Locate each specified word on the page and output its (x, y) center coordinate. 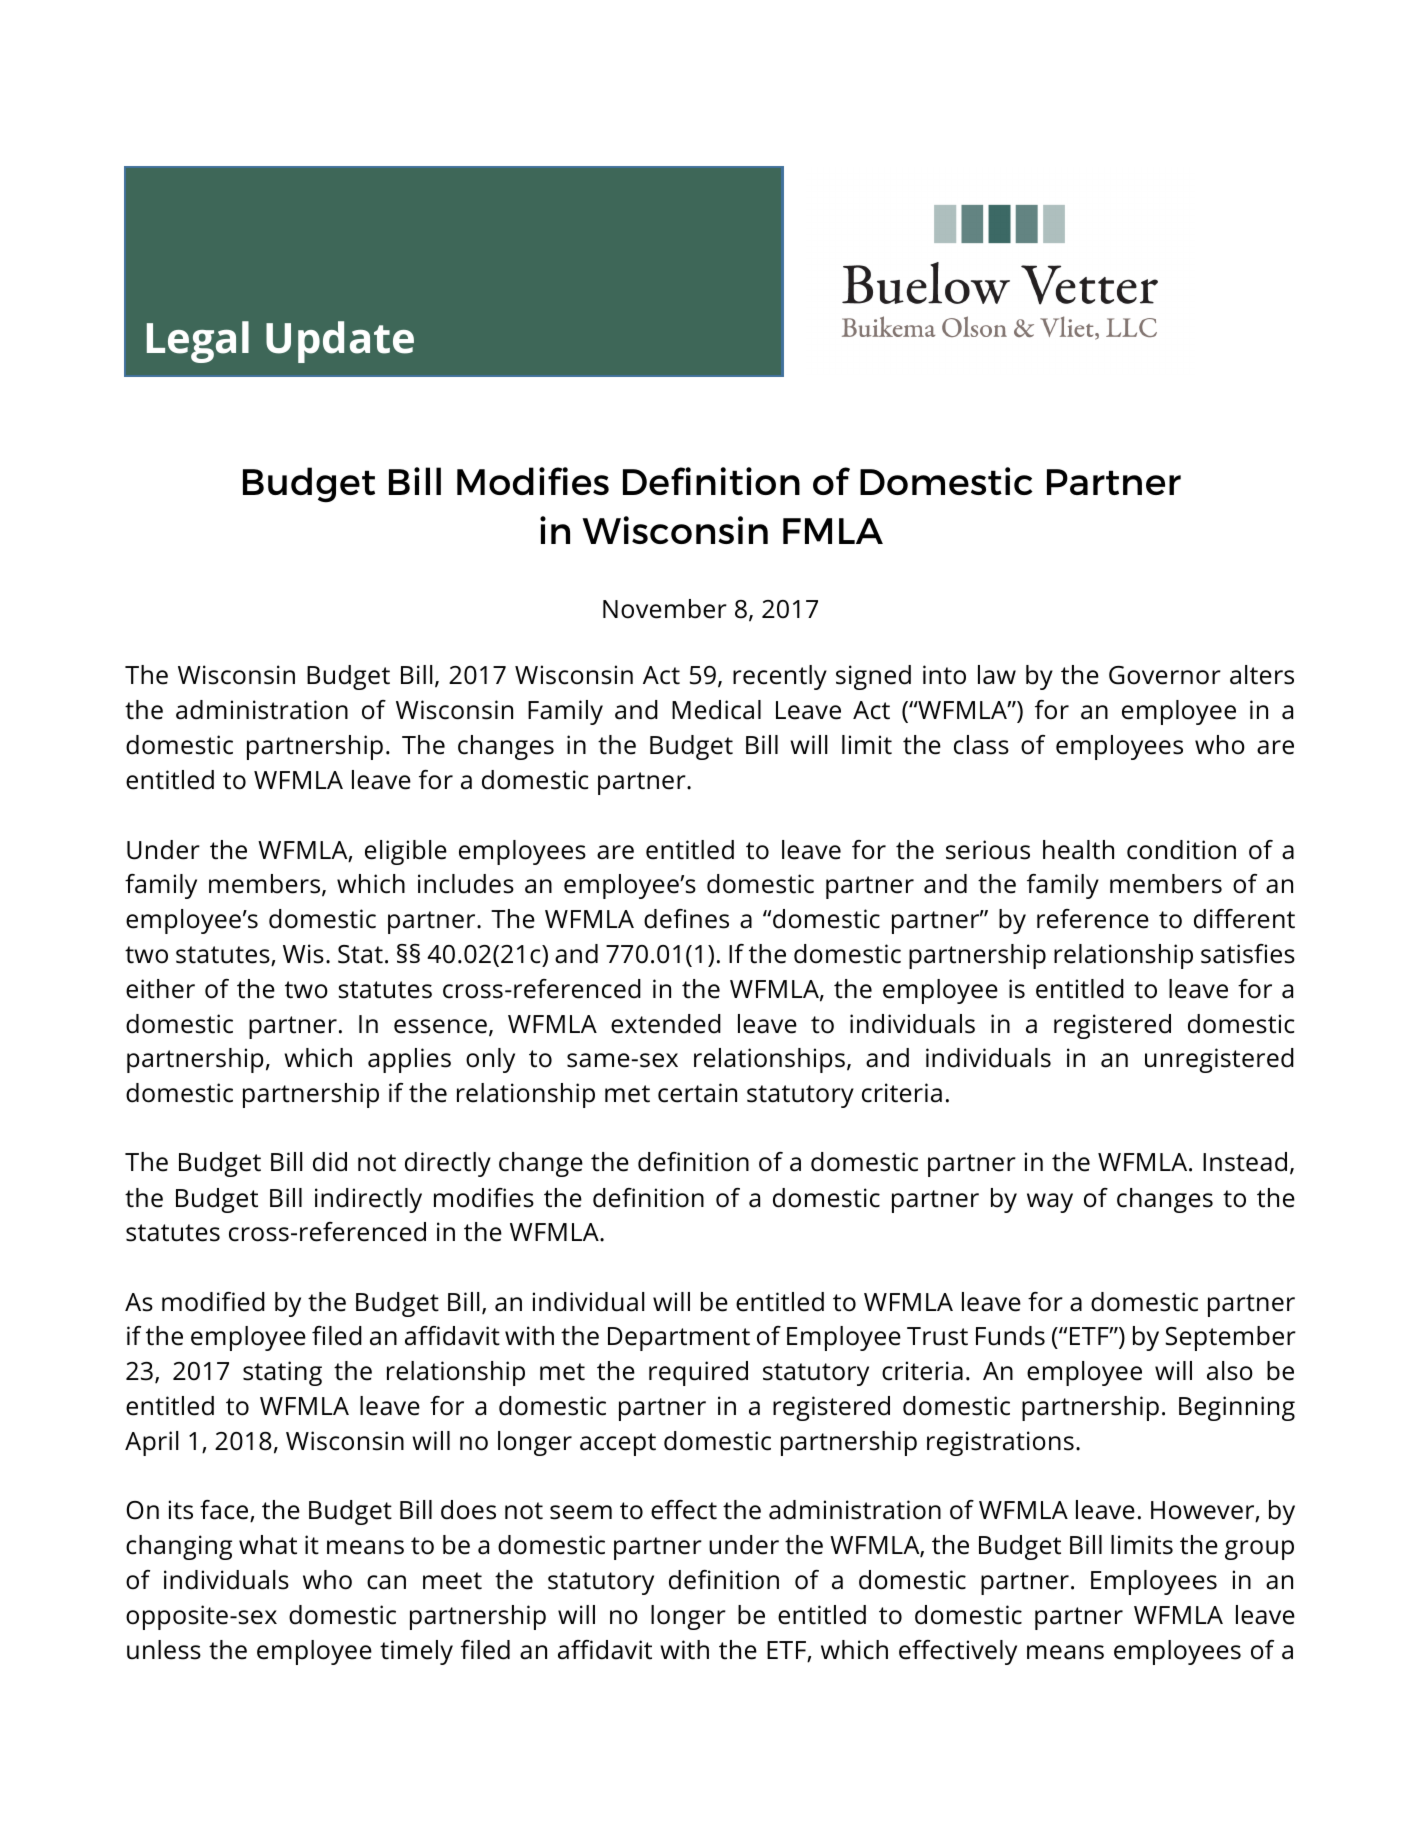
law (997, 675)
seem (581, 1512)
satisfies (1248, 954)
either (160, 989)
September (1230, 1338)
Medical (716, 710)
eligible (406, 852)
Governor (1165, 675)
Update (340, 342)
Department (679, 1339)
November (665, 609)
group (1259, 1550)
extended (666, 1024)
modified (213, 1302)
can (386, 1582)
